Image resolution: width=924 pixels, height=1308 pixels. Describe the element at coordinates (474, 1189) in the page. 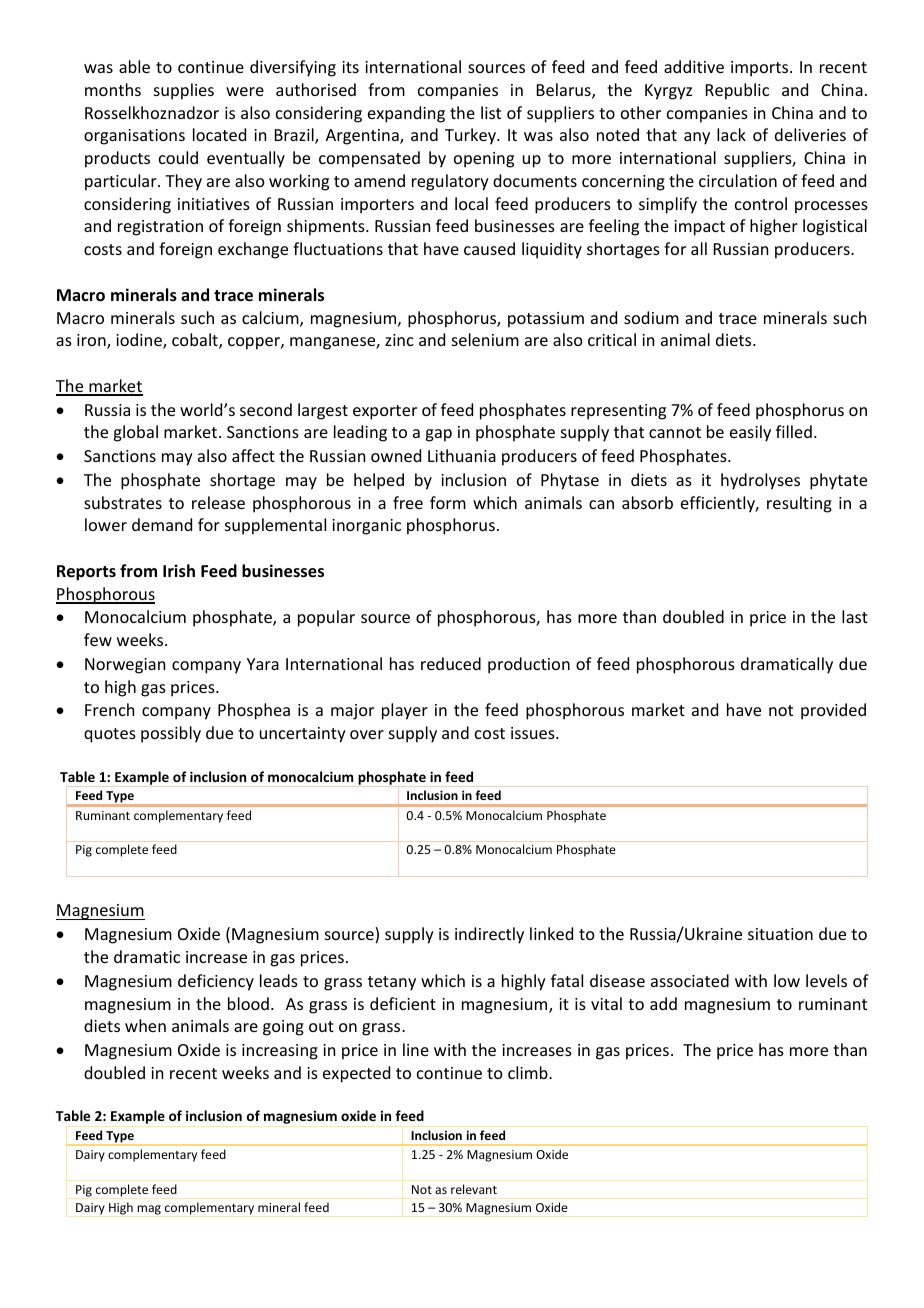

I see `relevant` at that location.
